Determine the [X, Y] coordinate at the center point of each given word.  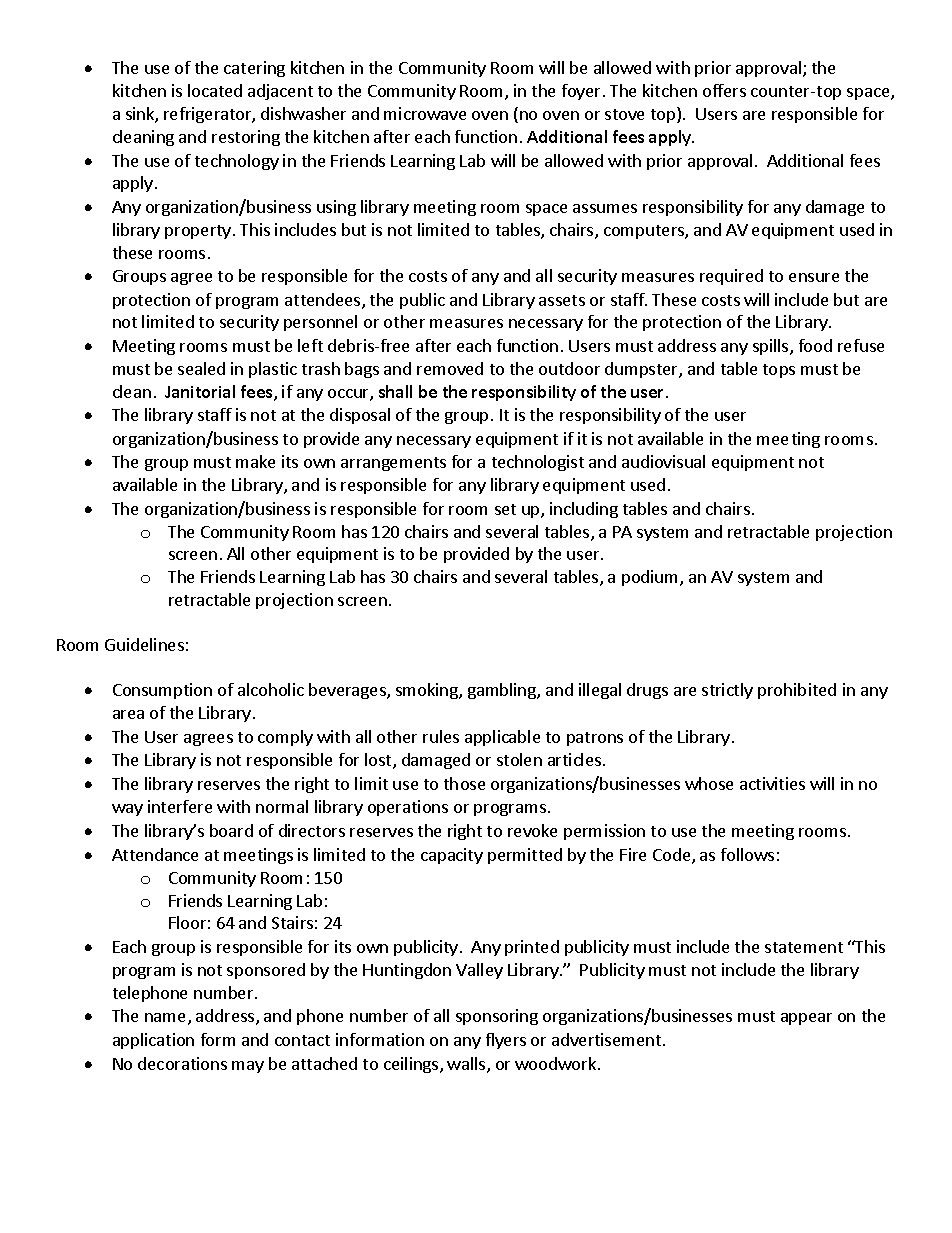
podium [651, 578]
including [584, 510]
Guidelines [144, 644]
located [215, 90]
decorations [182, 1063]
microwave [425, 113]
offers [724, 90]
